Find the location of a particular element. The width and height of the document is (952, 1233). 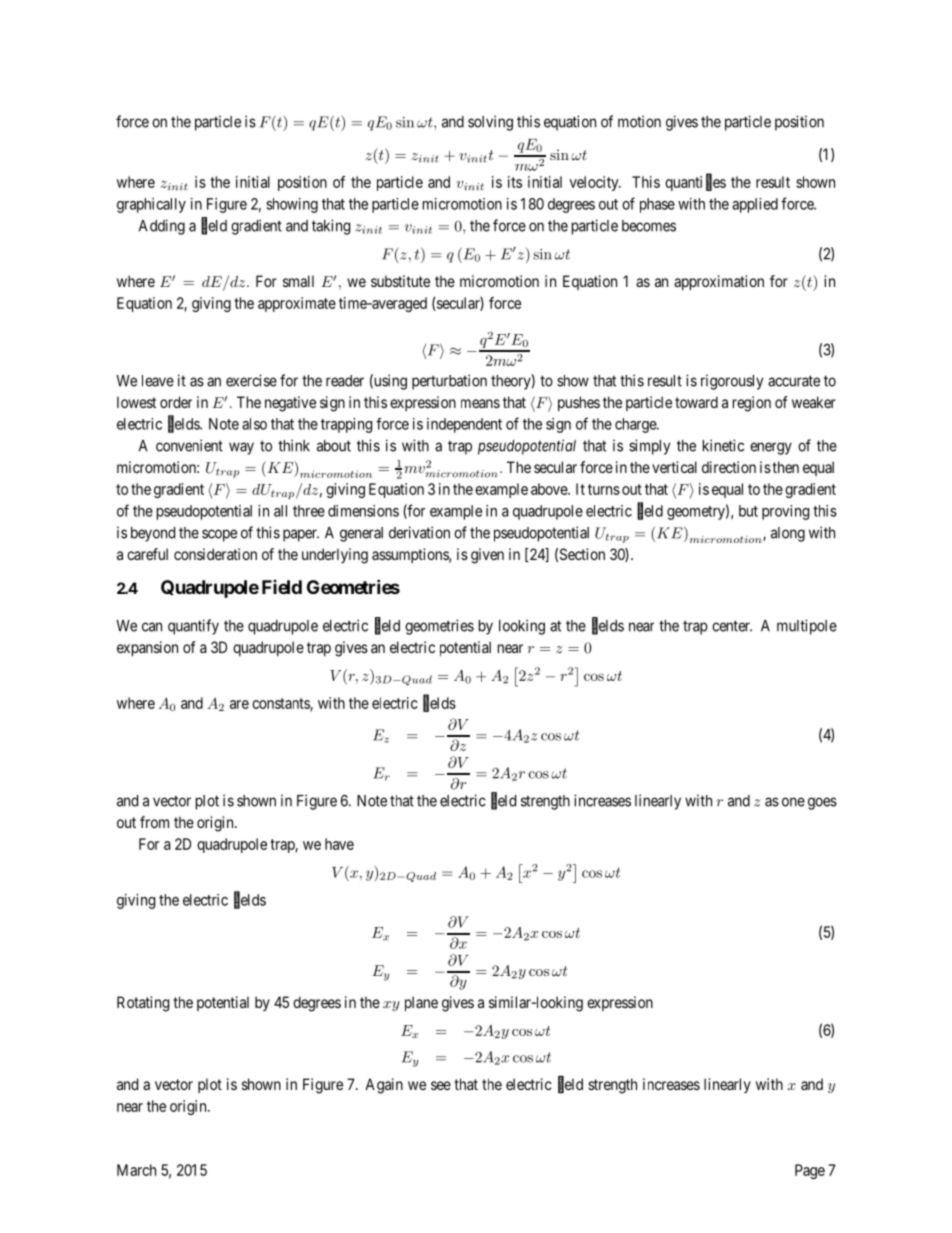

center is located at coordinates (732, 626).
